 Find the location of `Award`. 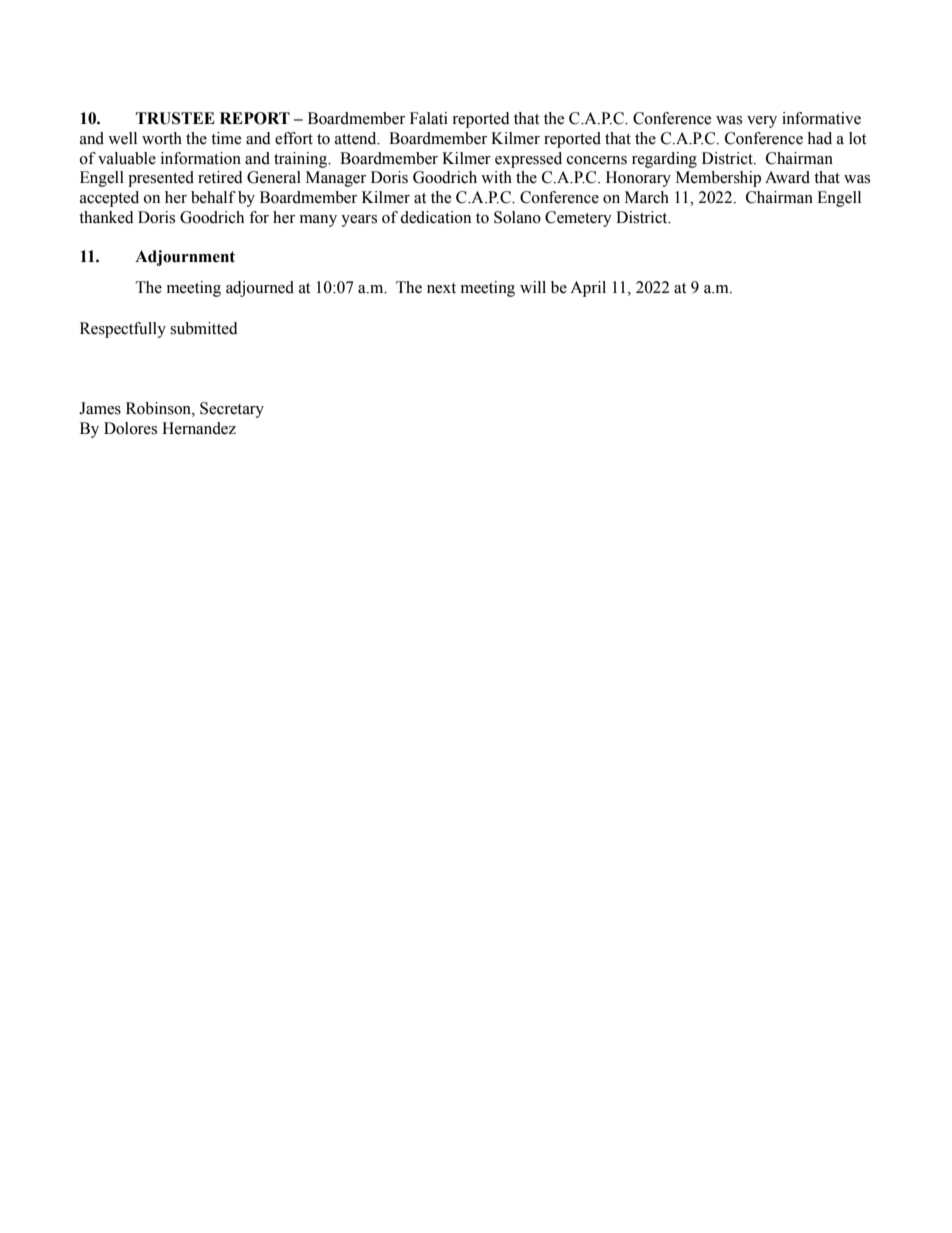

Award is located at coordinates (787, 177).
